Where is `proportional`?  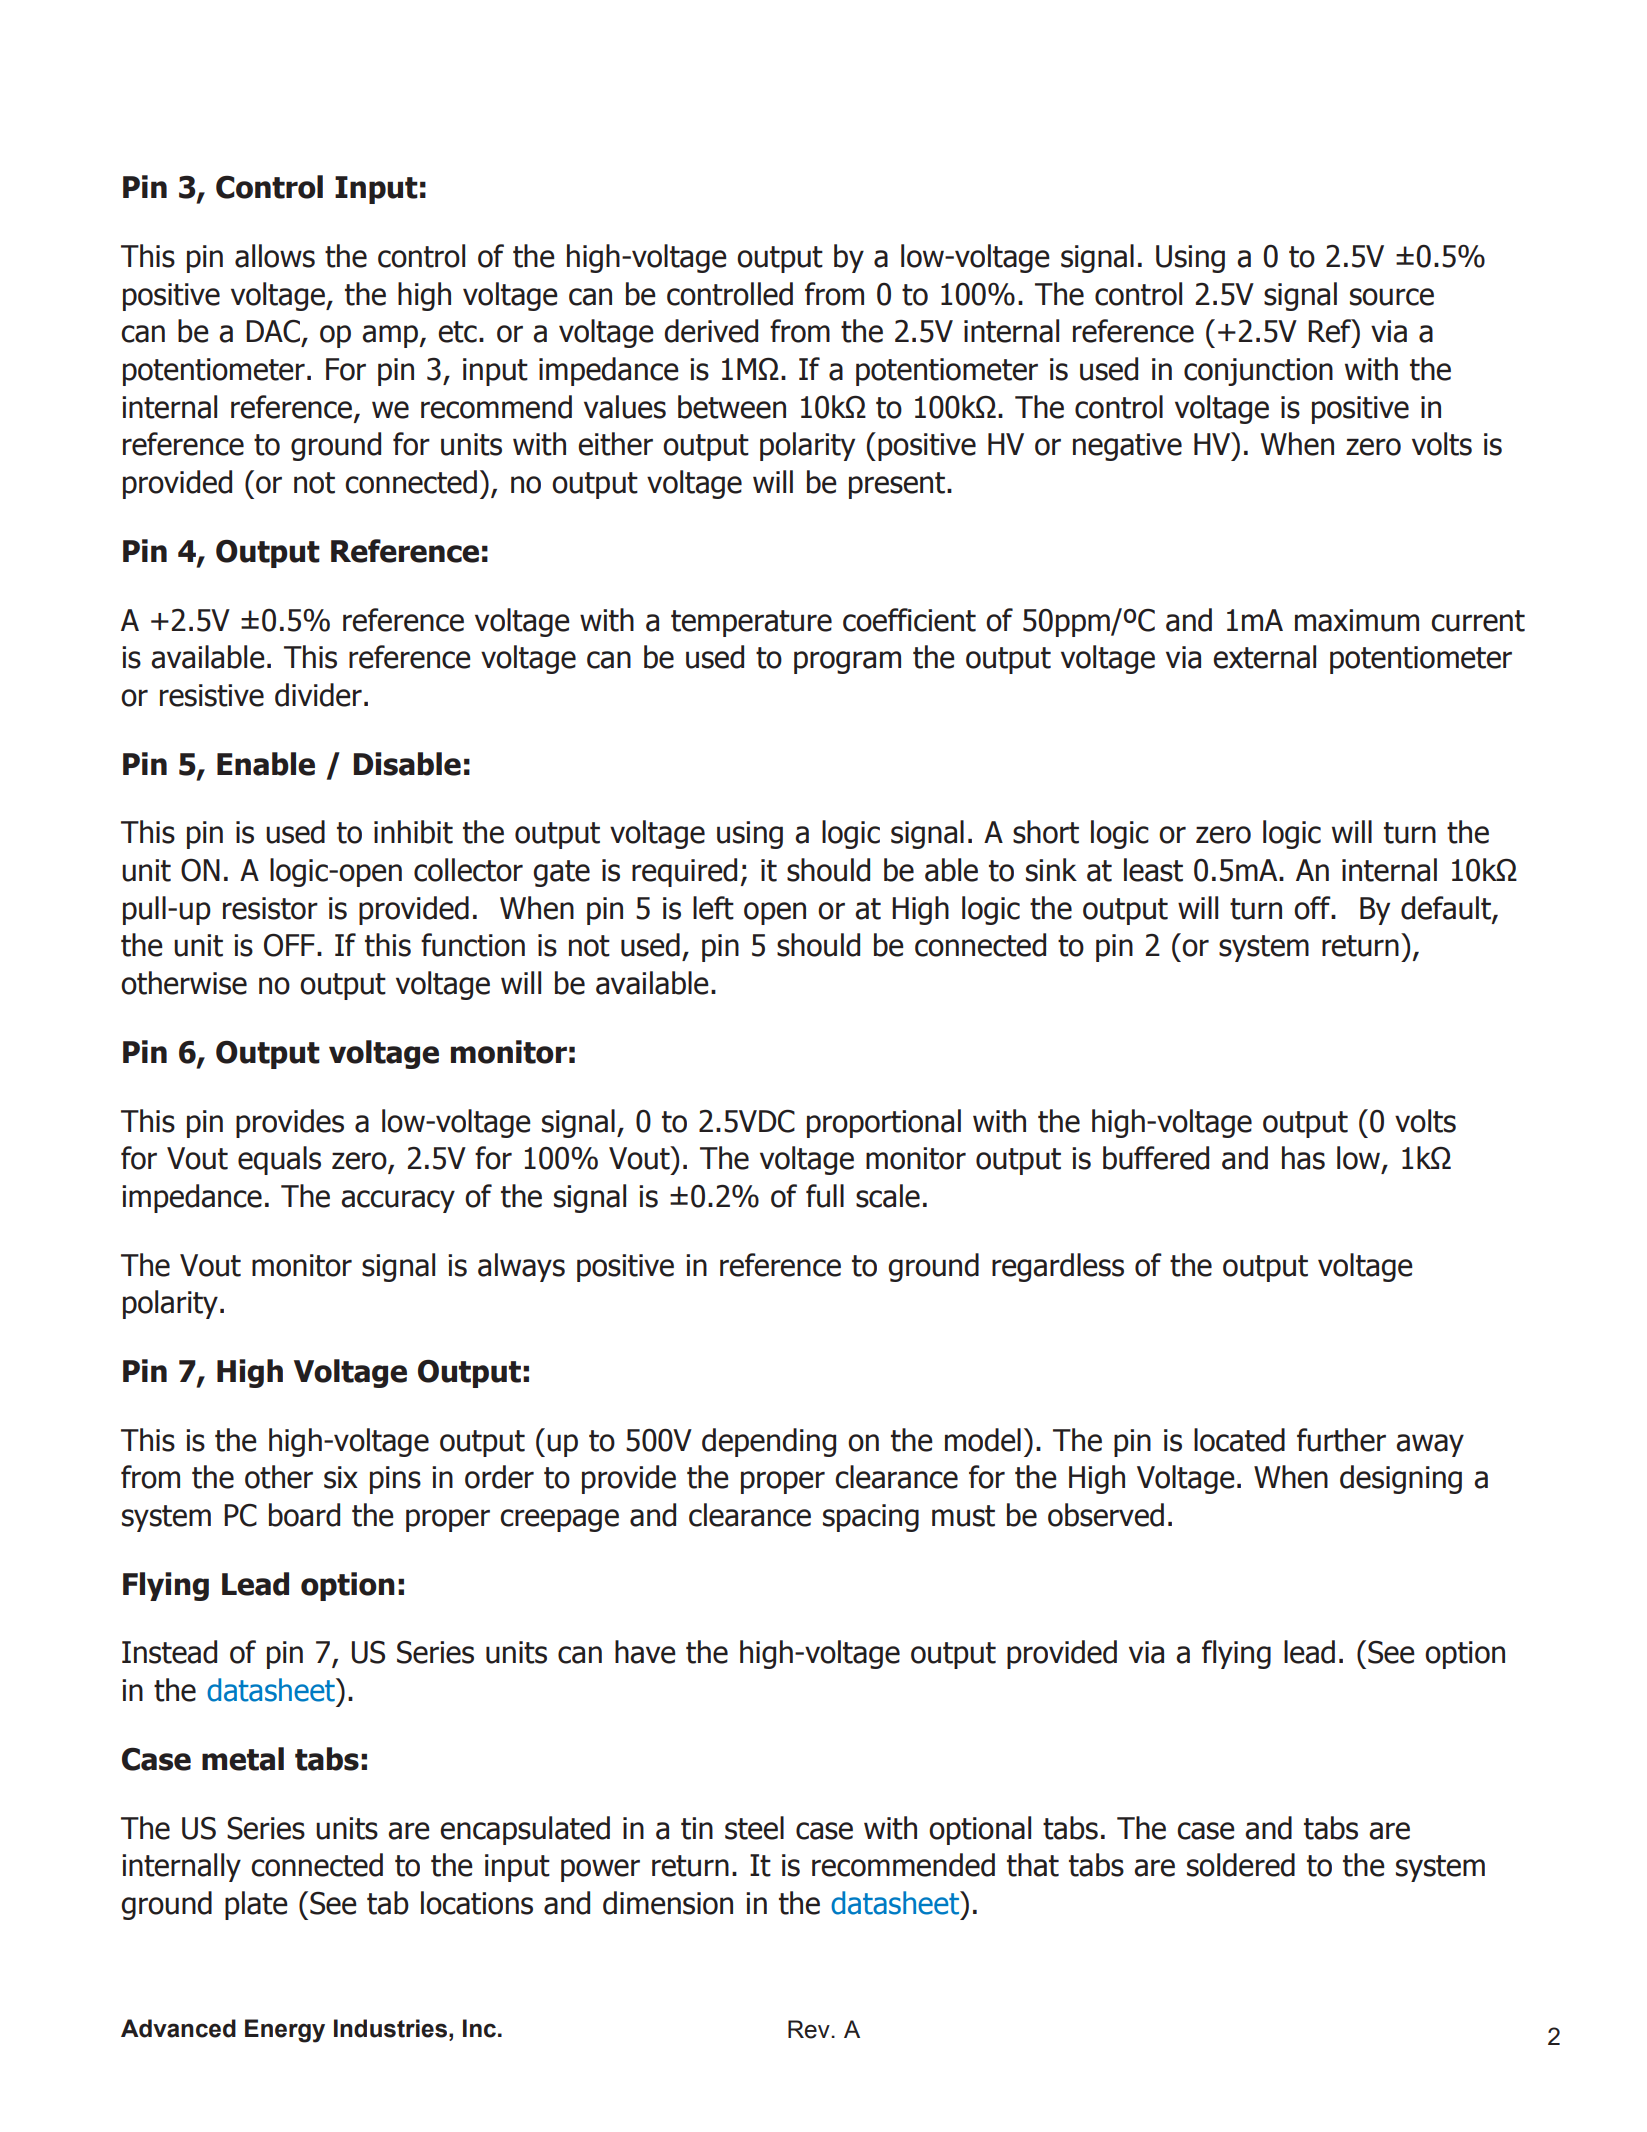 proportional is located at coordinates (884, 1123).
